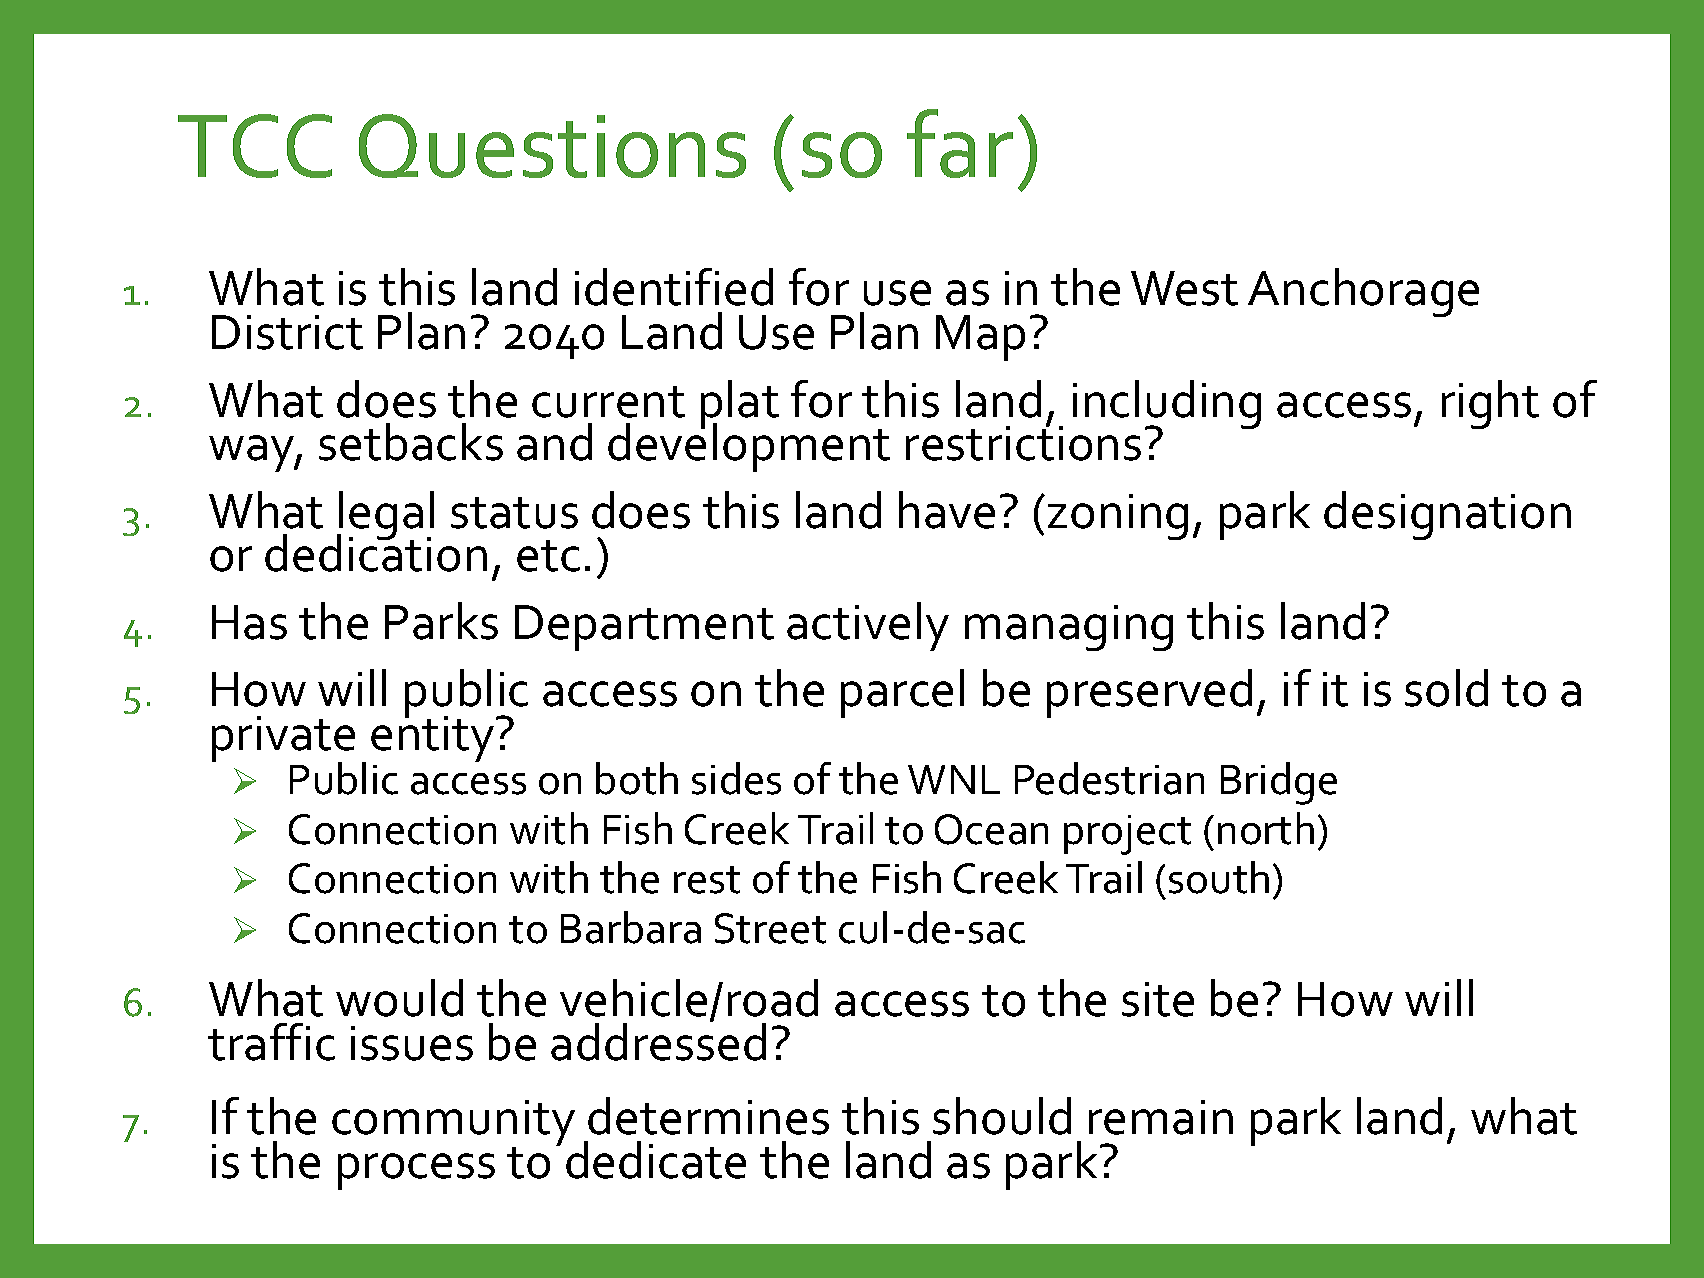 Image resolution: width=1704 pixels, height=1278 pixels. Describe the element at coordinates (960, 143) in the screenshot. I see `far` at that location.
